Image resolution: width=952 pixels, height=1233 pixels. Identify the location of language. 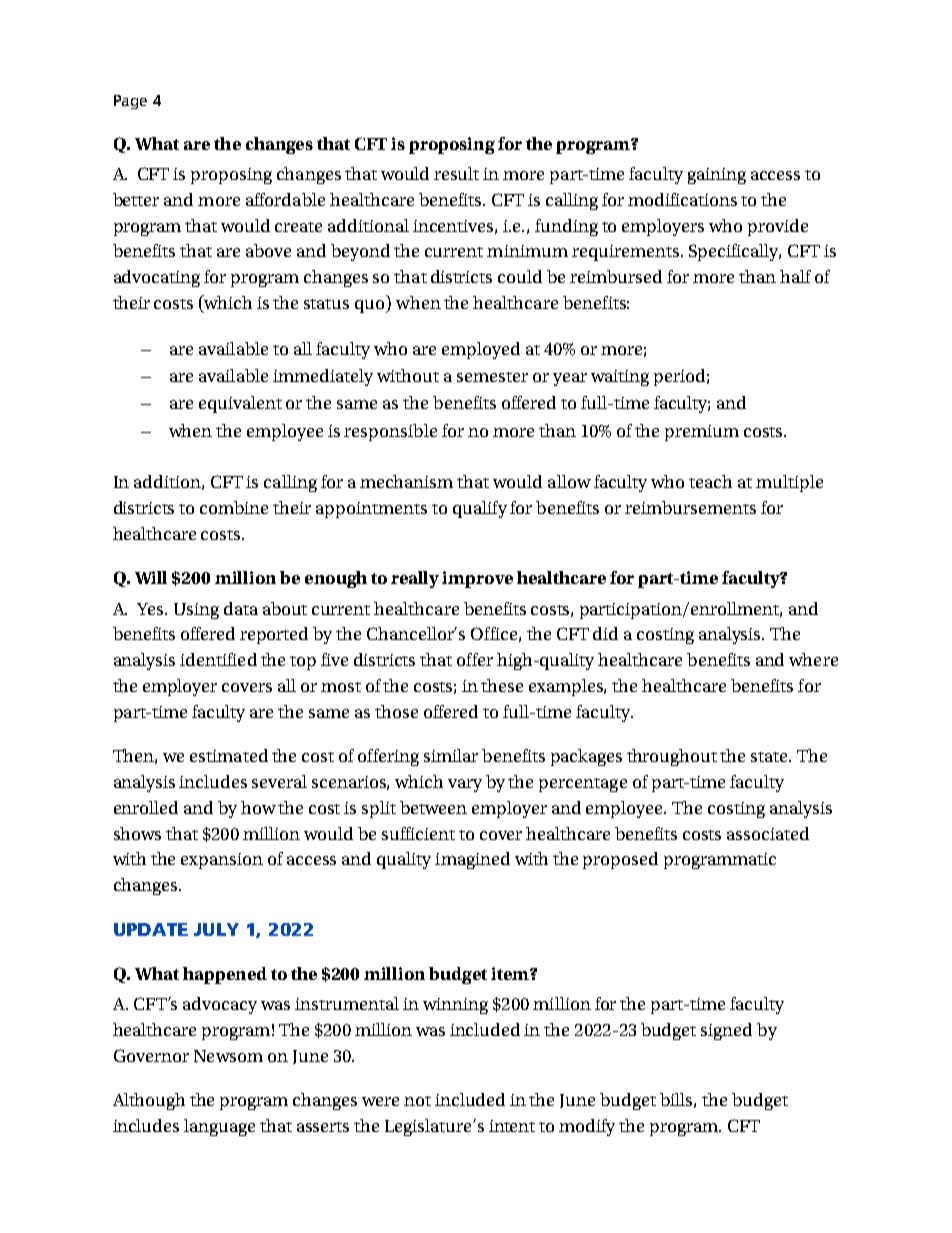
(219, 1127).
